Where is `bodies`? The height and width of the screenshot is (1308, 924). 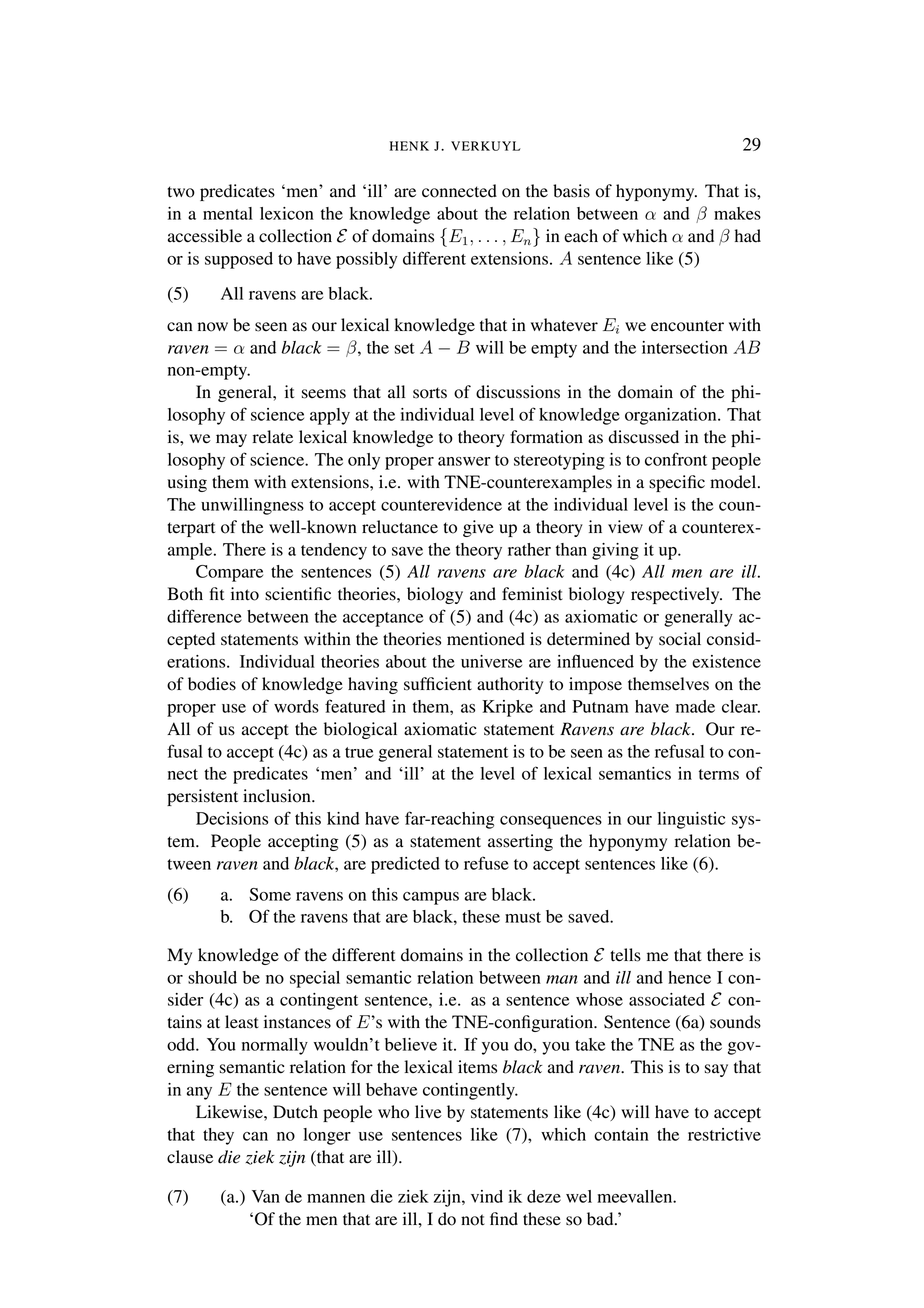
bodies is located at coordinates (212, 684).
